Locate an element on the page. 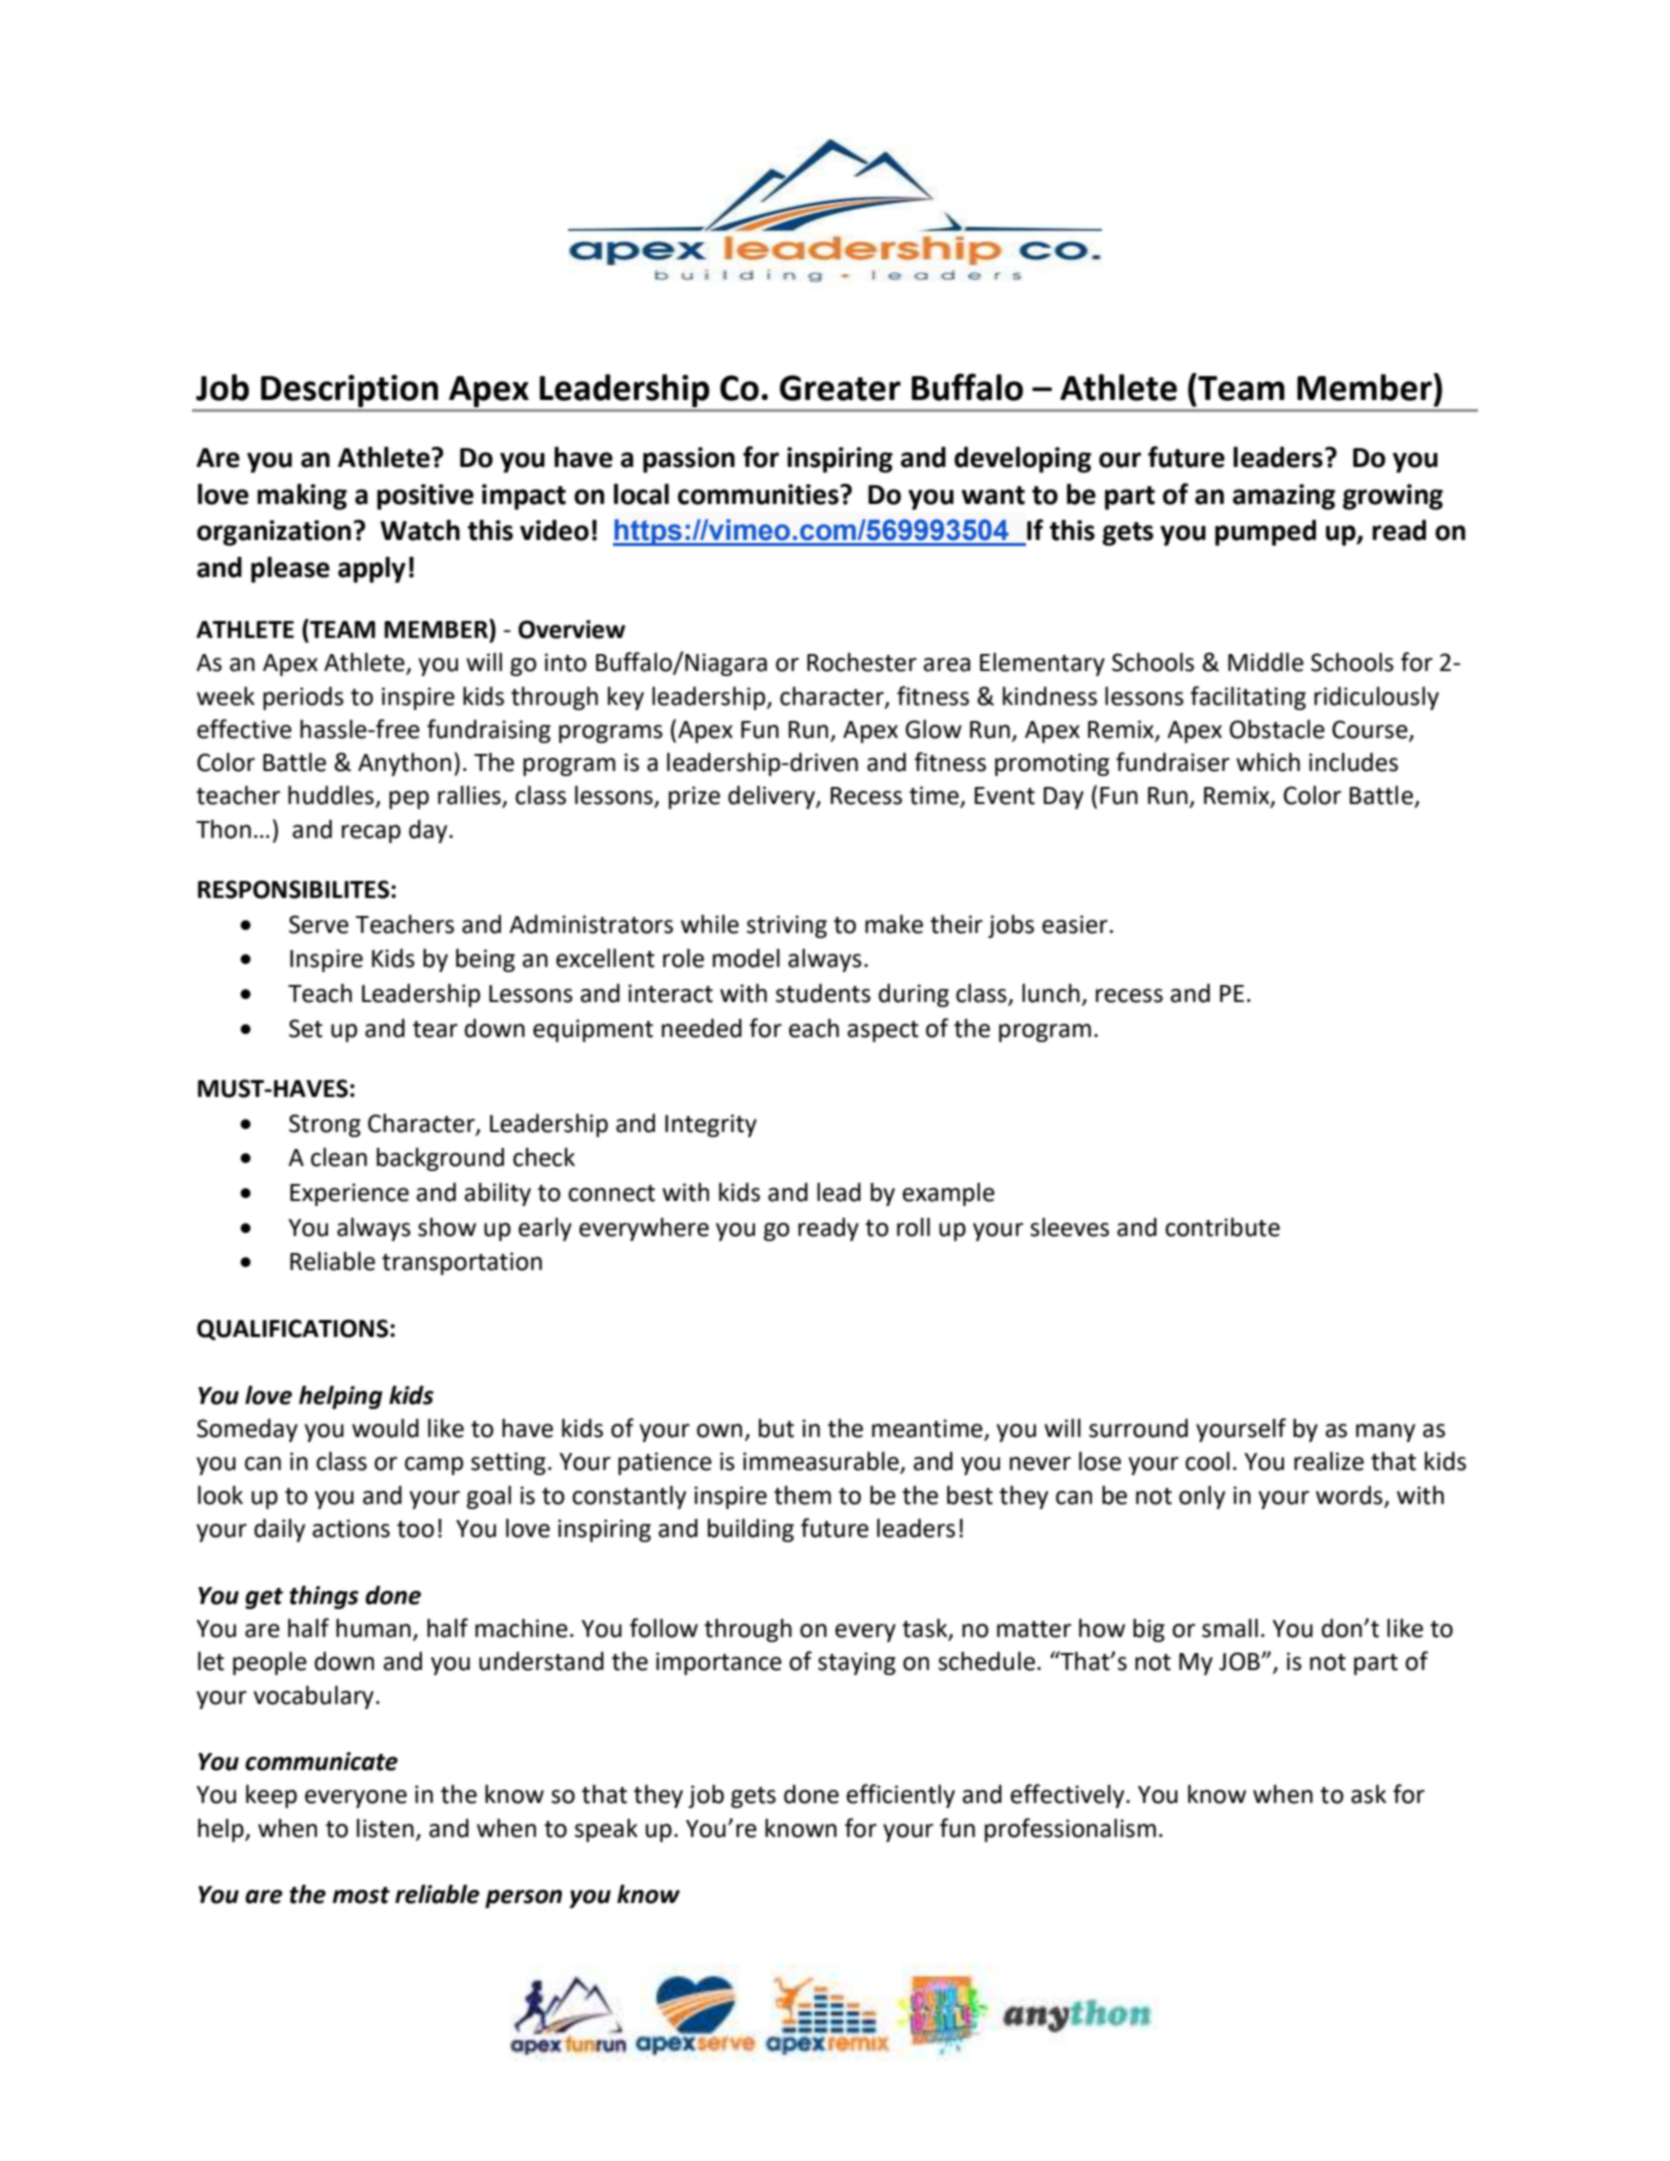 The width and height of the page is (1670, 2161). huddles is located at coordinates (331, 795).
